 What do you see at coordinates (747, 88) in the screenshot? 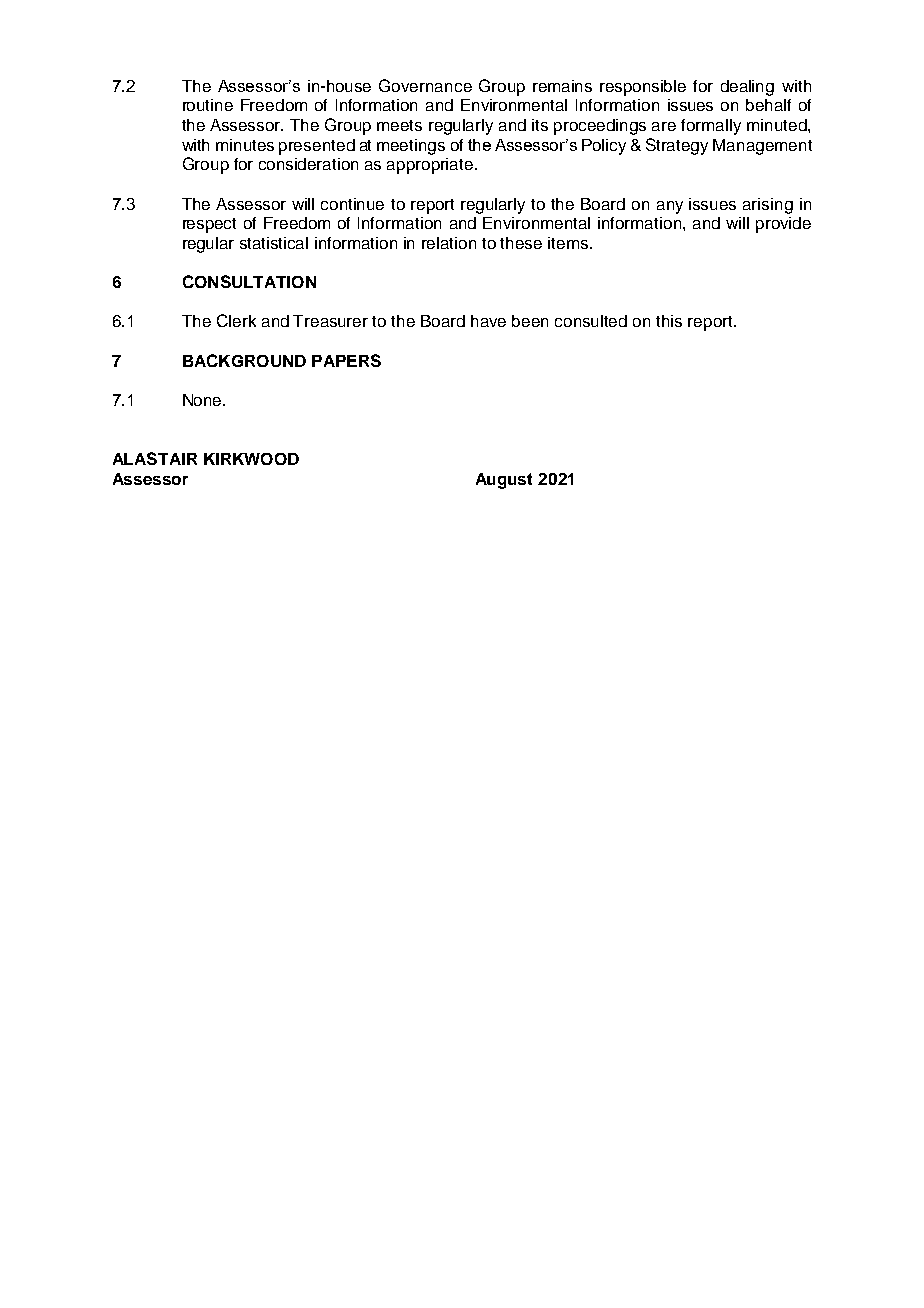
I see `dealing` at bounding box center [747, 88].
